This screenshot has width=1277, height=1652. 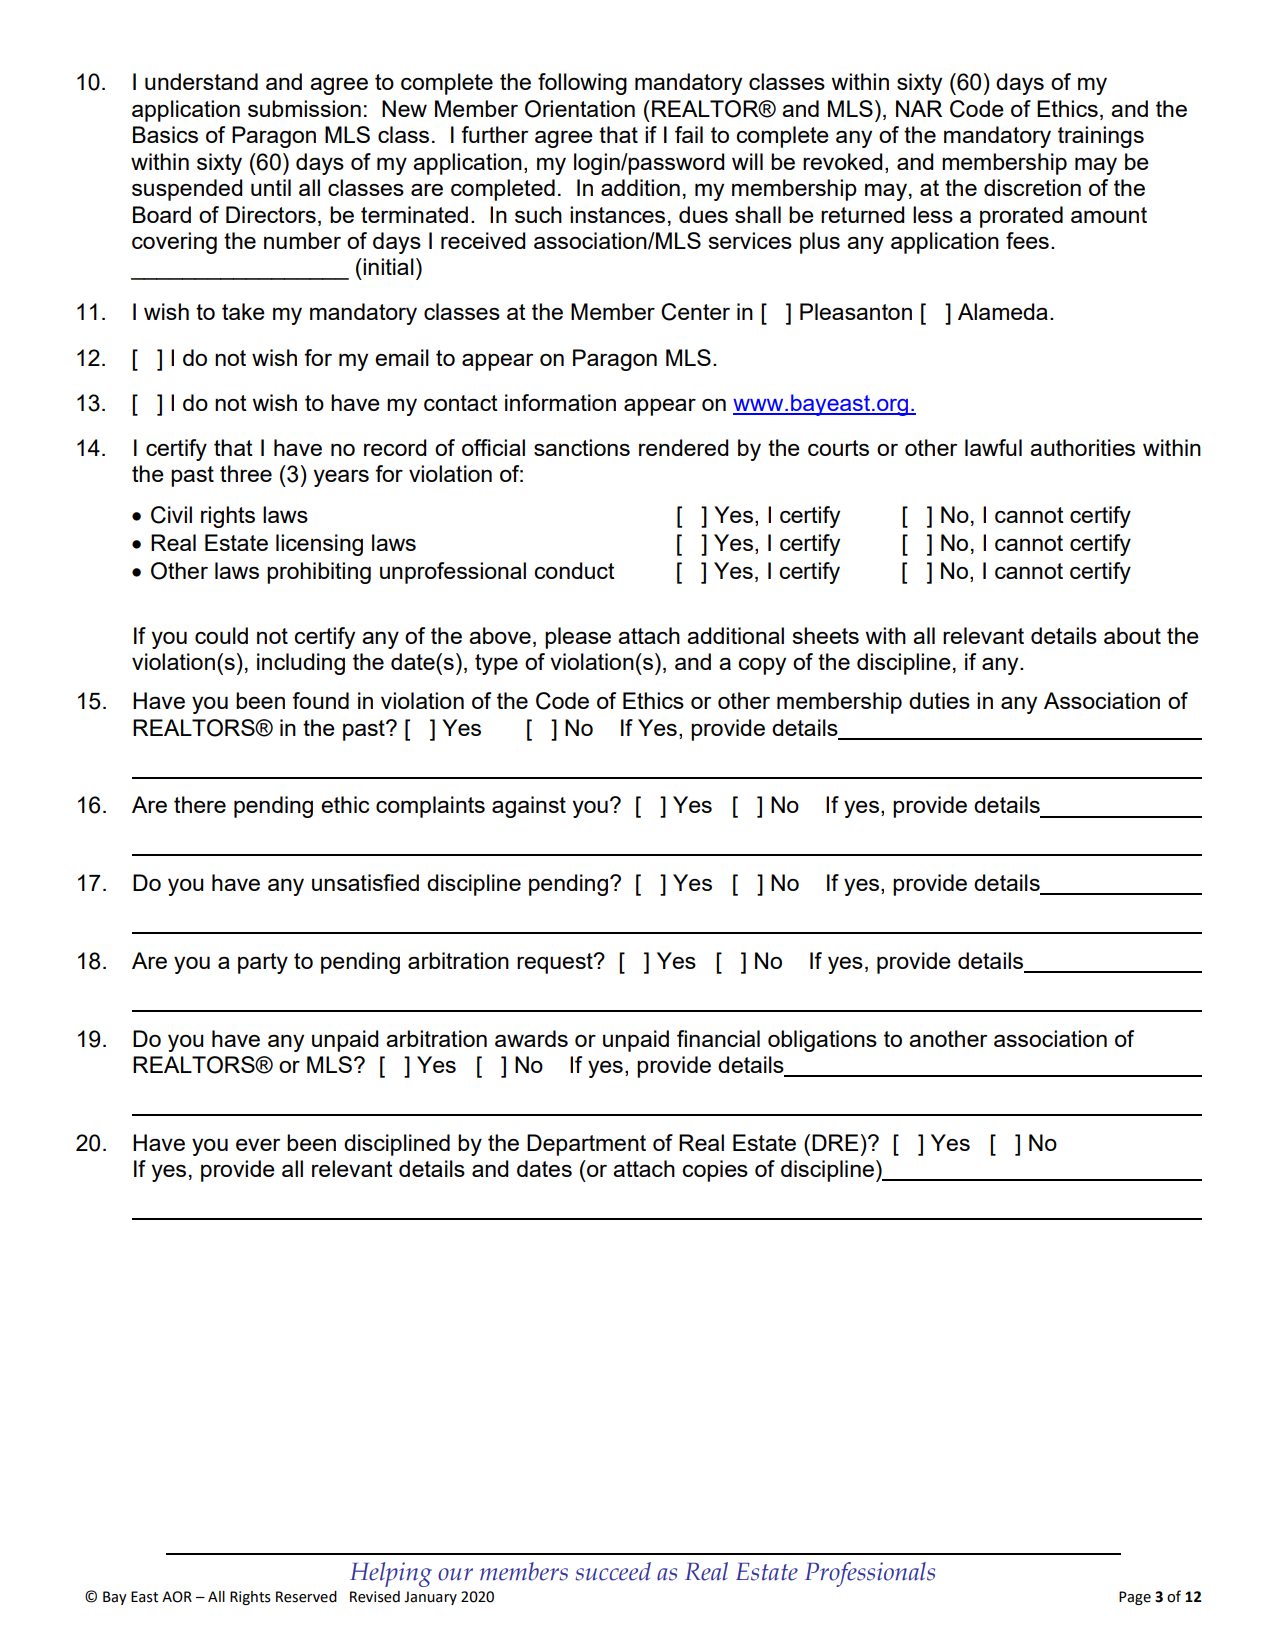 What do you see at coordinates (258, 1144) in the screenshot?
I see `ever` at bounding box center [258, 1144].
